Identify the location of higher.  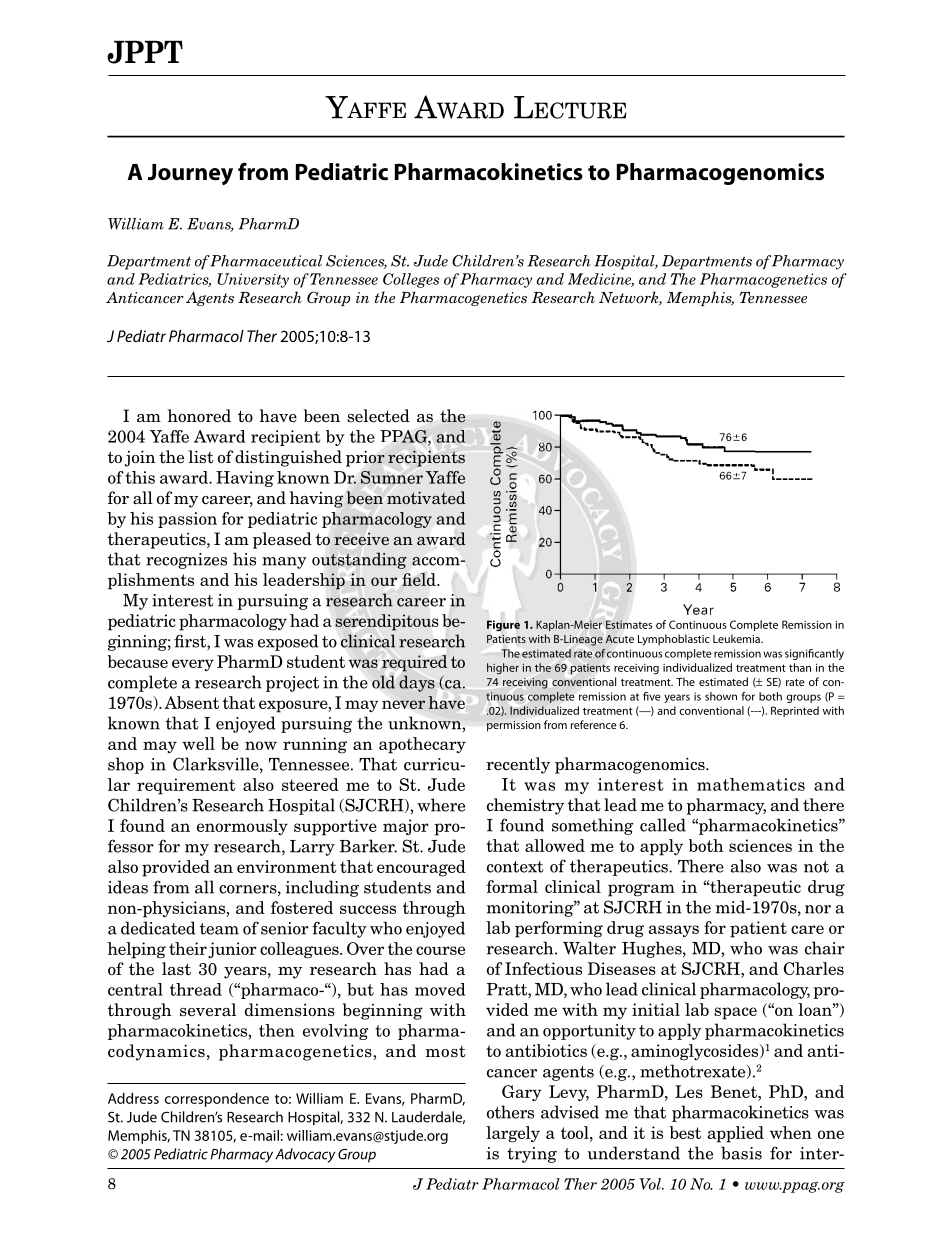
(503, 669).
